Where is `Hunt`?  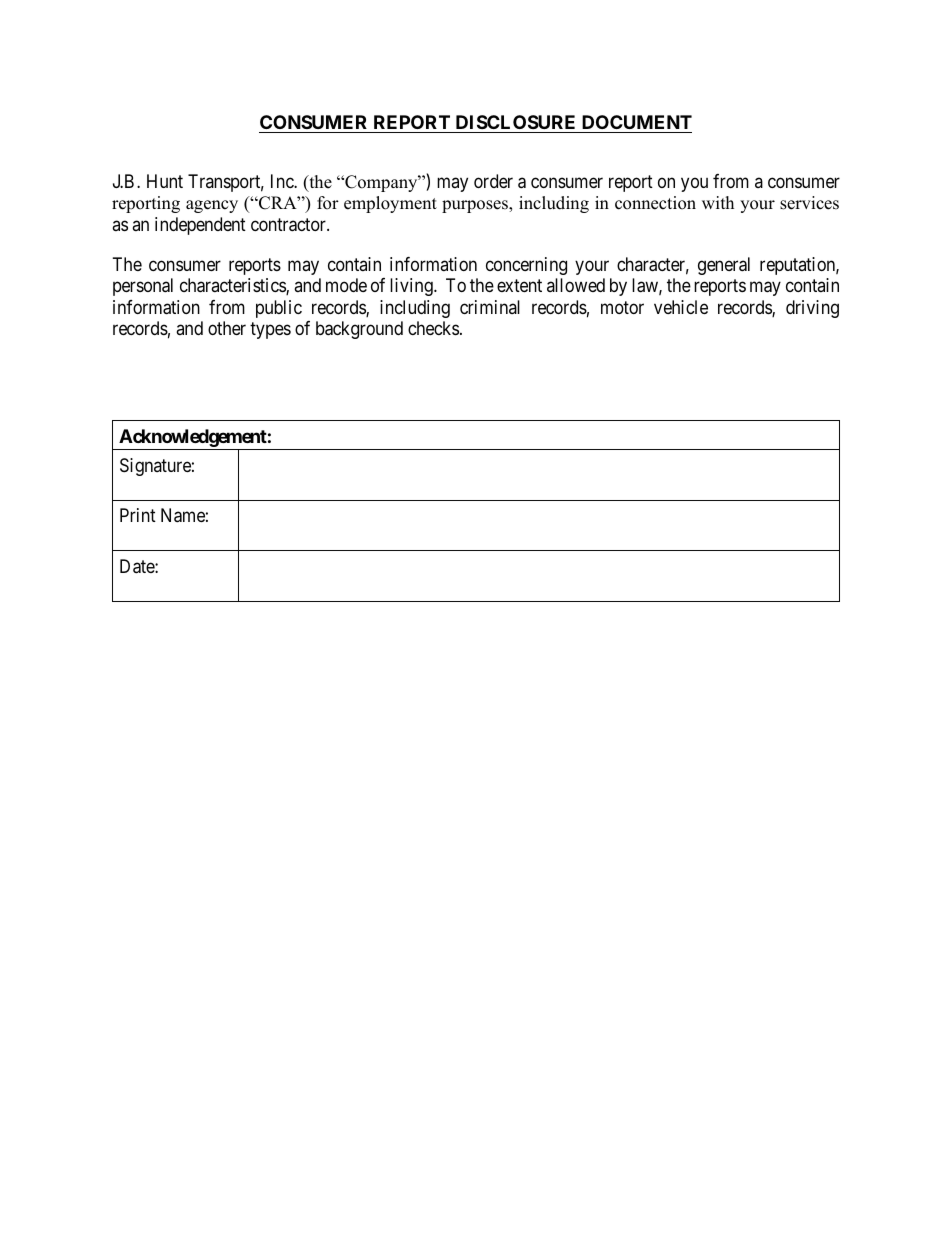
Hunt is located at coordinates (165, 181).
